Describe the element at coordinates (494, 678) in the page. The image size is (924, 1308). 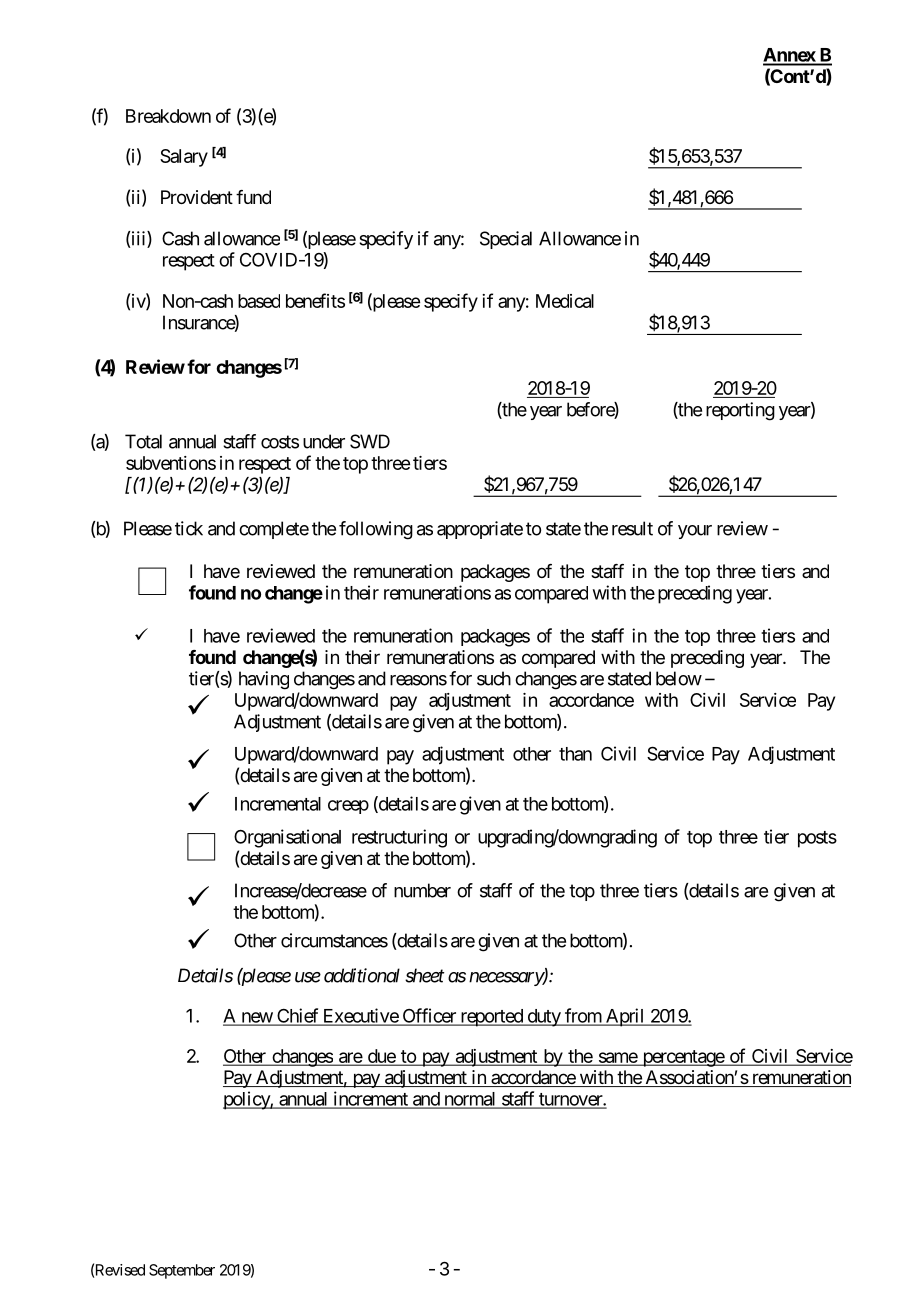
I see `such` at that location.
